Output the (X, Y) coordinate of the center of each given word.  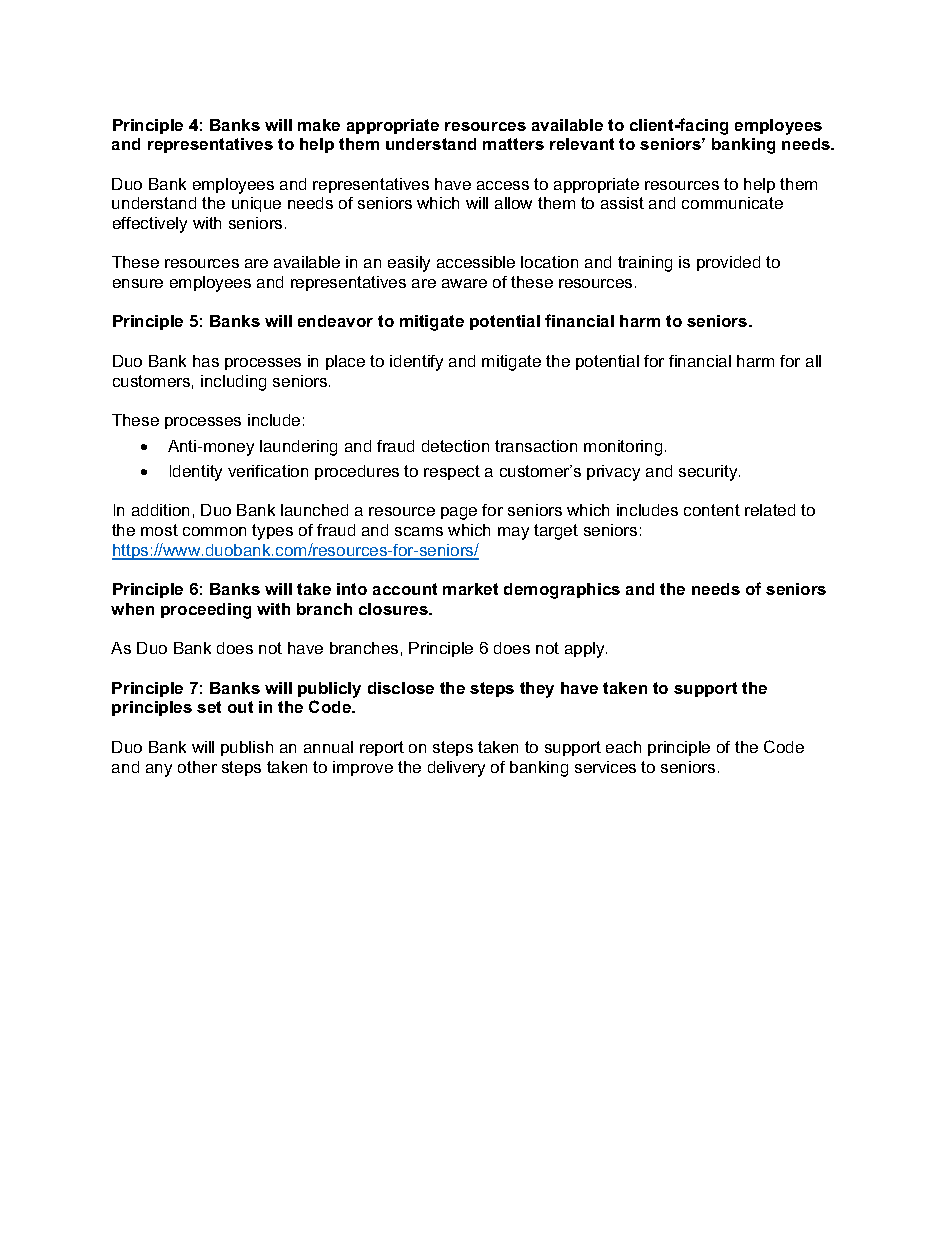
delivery (456, 769)
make (319, 125)
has (206, 361)
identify (416, 363)
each (623, 747)
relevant (582, 144)
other (197, 767)
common (214, 531)
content (712, 510)
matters (513, 144)
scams (419, 531)
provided (728, 263)
